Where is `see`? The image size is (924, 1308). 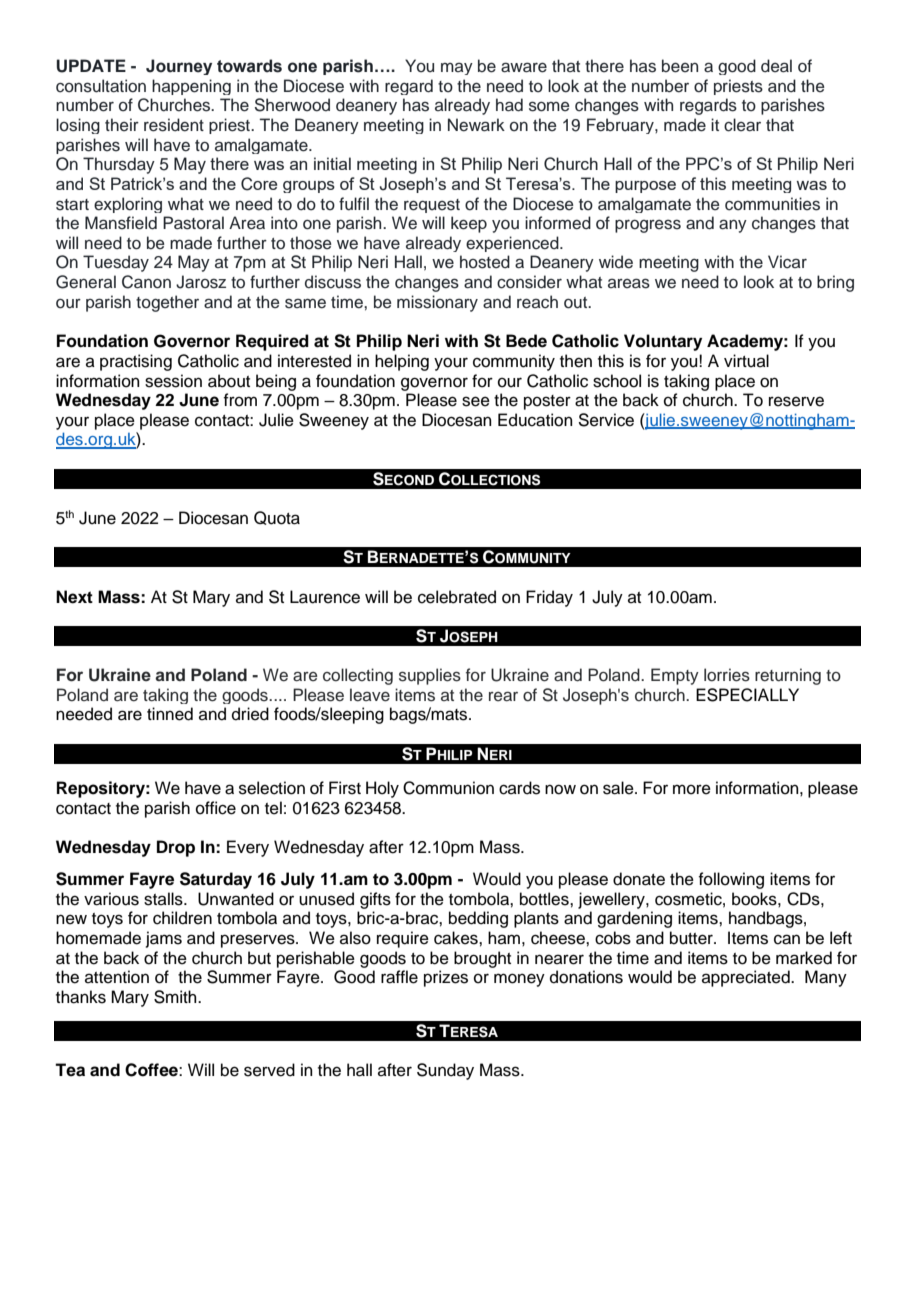 see is located at coordinates (476, 401).
